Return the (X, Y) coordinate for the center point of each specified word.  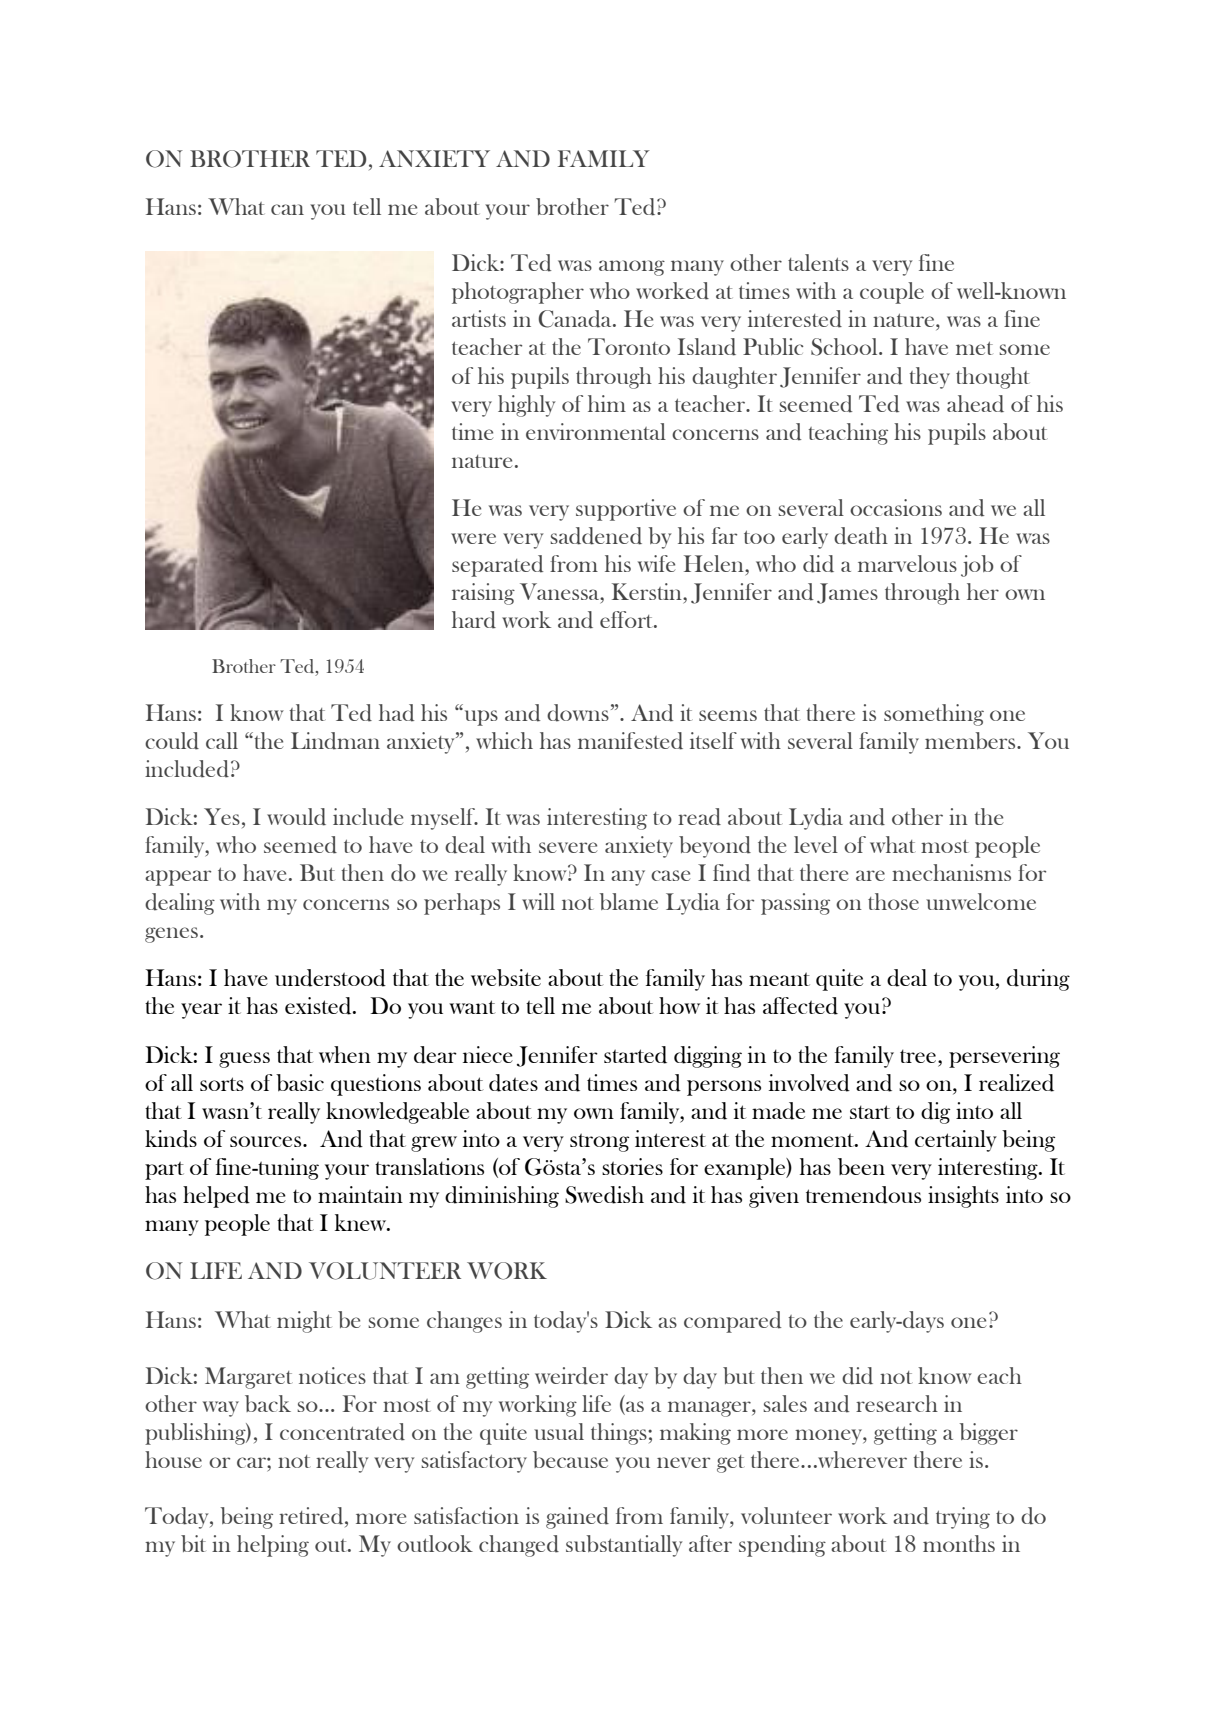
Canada (576, 319)
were (473, 538)
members (971, 740)
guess (244, 1060)
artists (479, 318)
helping (273, 1546)
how (679, 1005)
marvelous (907, 563)
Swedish (604, 1195)
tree (919, 1056)
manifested (630, 741)
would (296, 817)
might (304, 1322)
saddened (596, 536)
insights (963, 1197)
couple (892, 293)
